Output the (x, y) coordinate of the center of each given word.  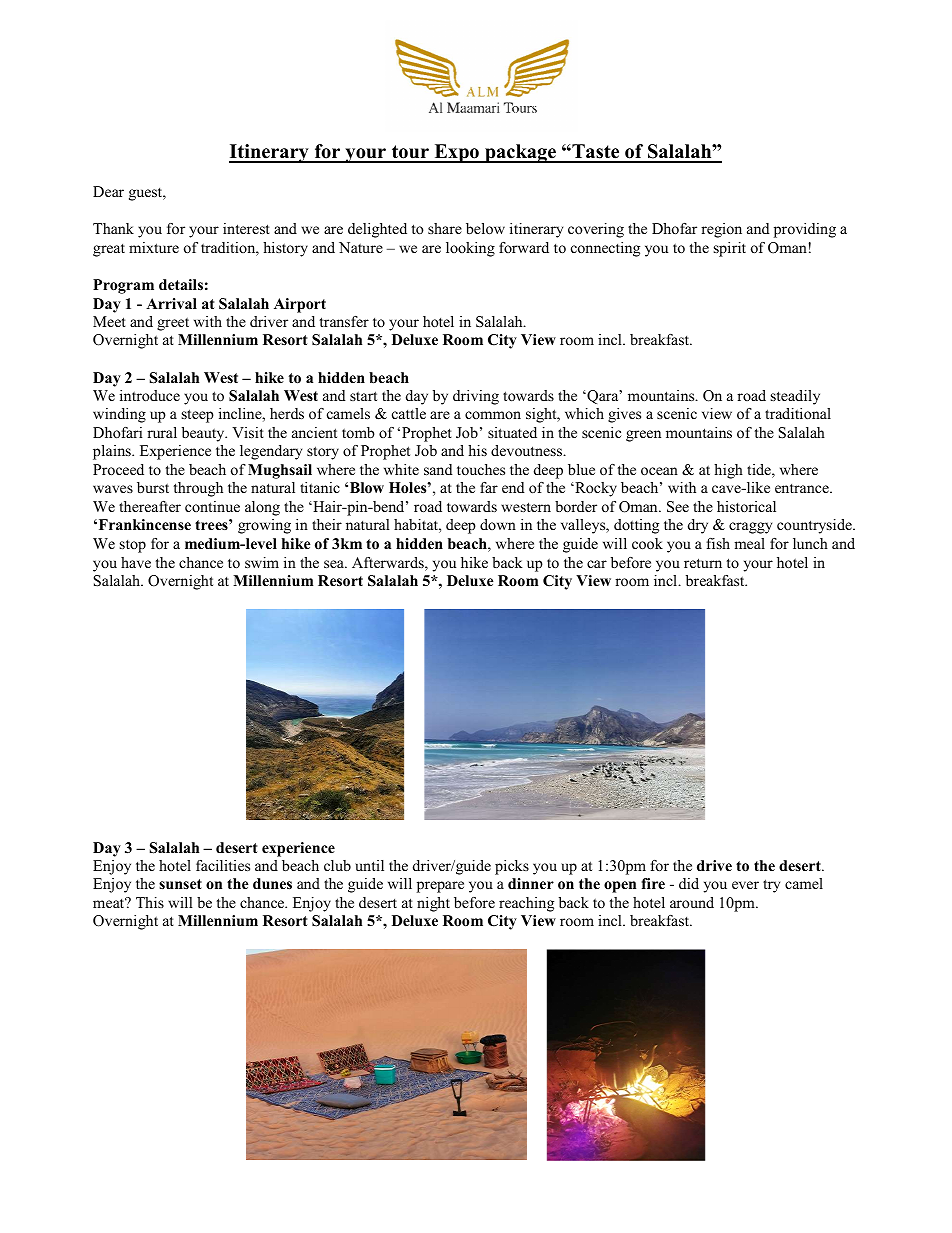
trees (212, 524)
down (498, 524)
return (703, 563)
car (597, 564)
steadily (795, 397)
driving (476, 397)
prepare (440, 887)
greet (173, 324)
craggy (750, 528)
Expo (456, 153)
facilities (223, 865)
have (136, 562)
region (721, 230)
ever (745, 885)
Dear (108, 191)
